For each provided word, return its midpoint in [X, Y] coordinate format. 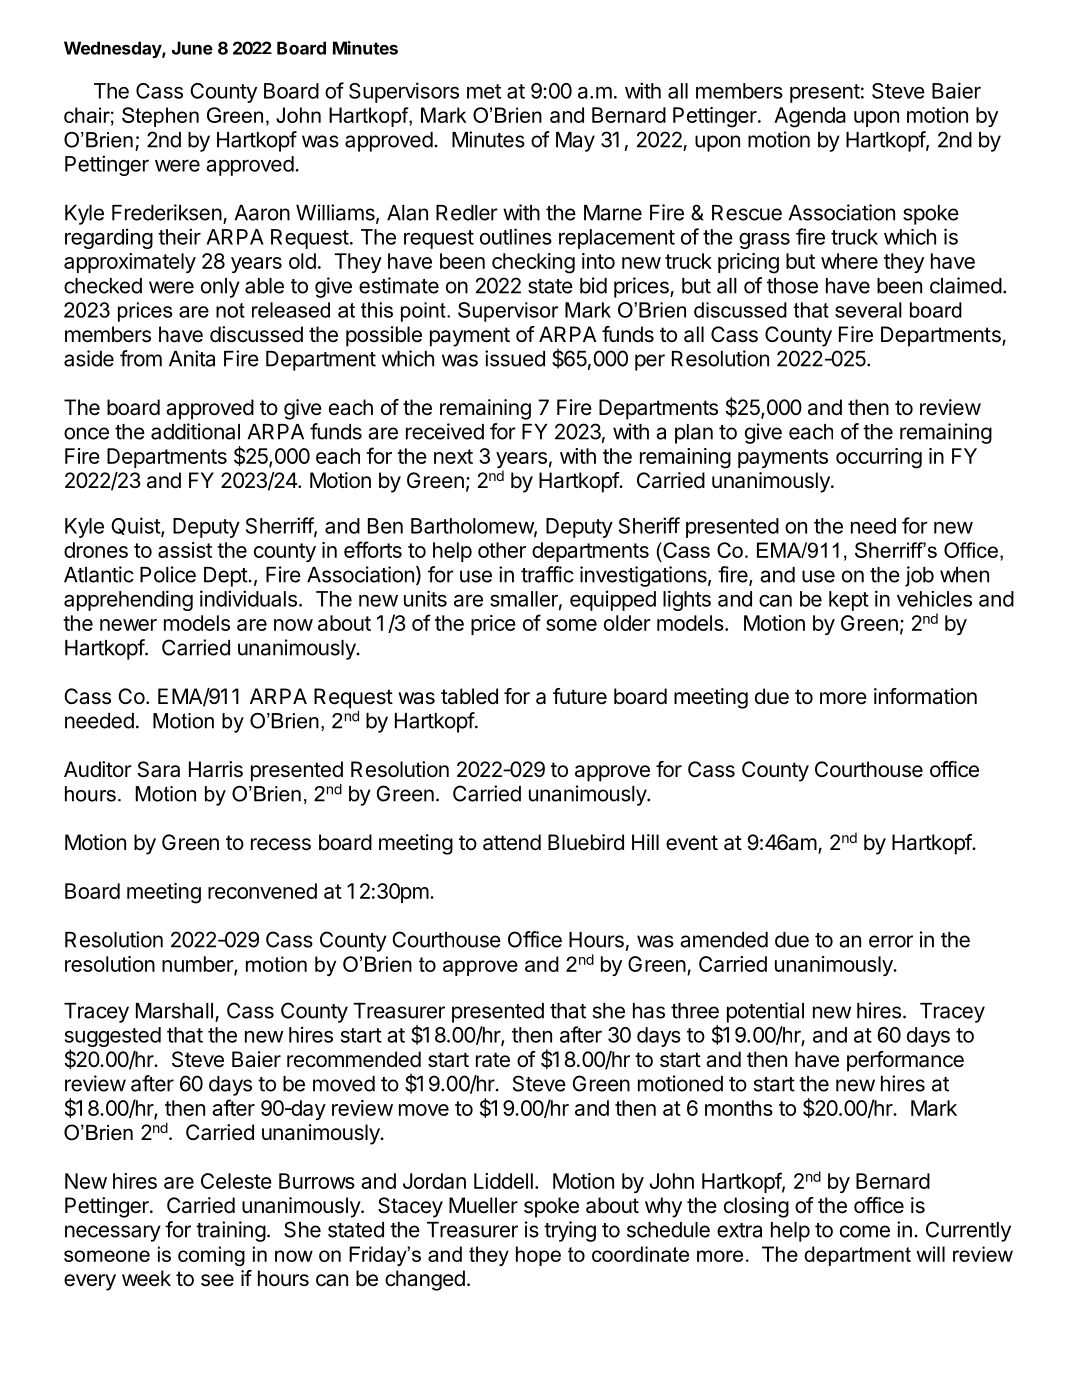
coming [211, 1256]
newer [128, 625]
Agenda [810, 117]
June [192, 48]
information [925, 696]
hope [538, 1256]
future [580, 696]
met [484, 91]
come [865, 1231]
